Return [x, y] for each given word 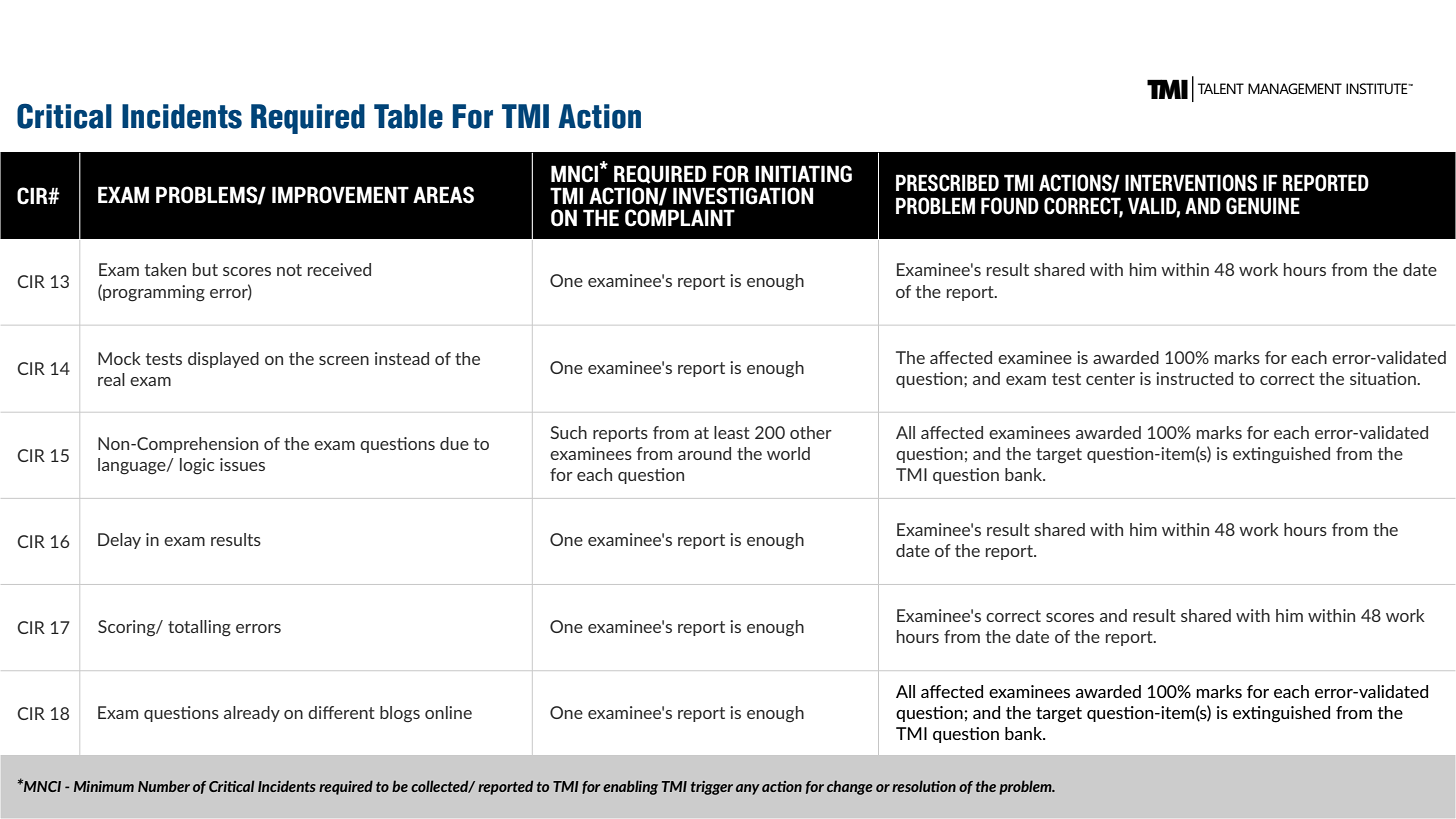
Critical [64, 116]
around [704, 453]
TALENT [1221, 88]
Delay [119, 541]
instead [402, 358]
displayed [223, 360]
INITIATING [803, 174]
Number [164, 786]
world [788, 453]
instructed [1194, 378]
